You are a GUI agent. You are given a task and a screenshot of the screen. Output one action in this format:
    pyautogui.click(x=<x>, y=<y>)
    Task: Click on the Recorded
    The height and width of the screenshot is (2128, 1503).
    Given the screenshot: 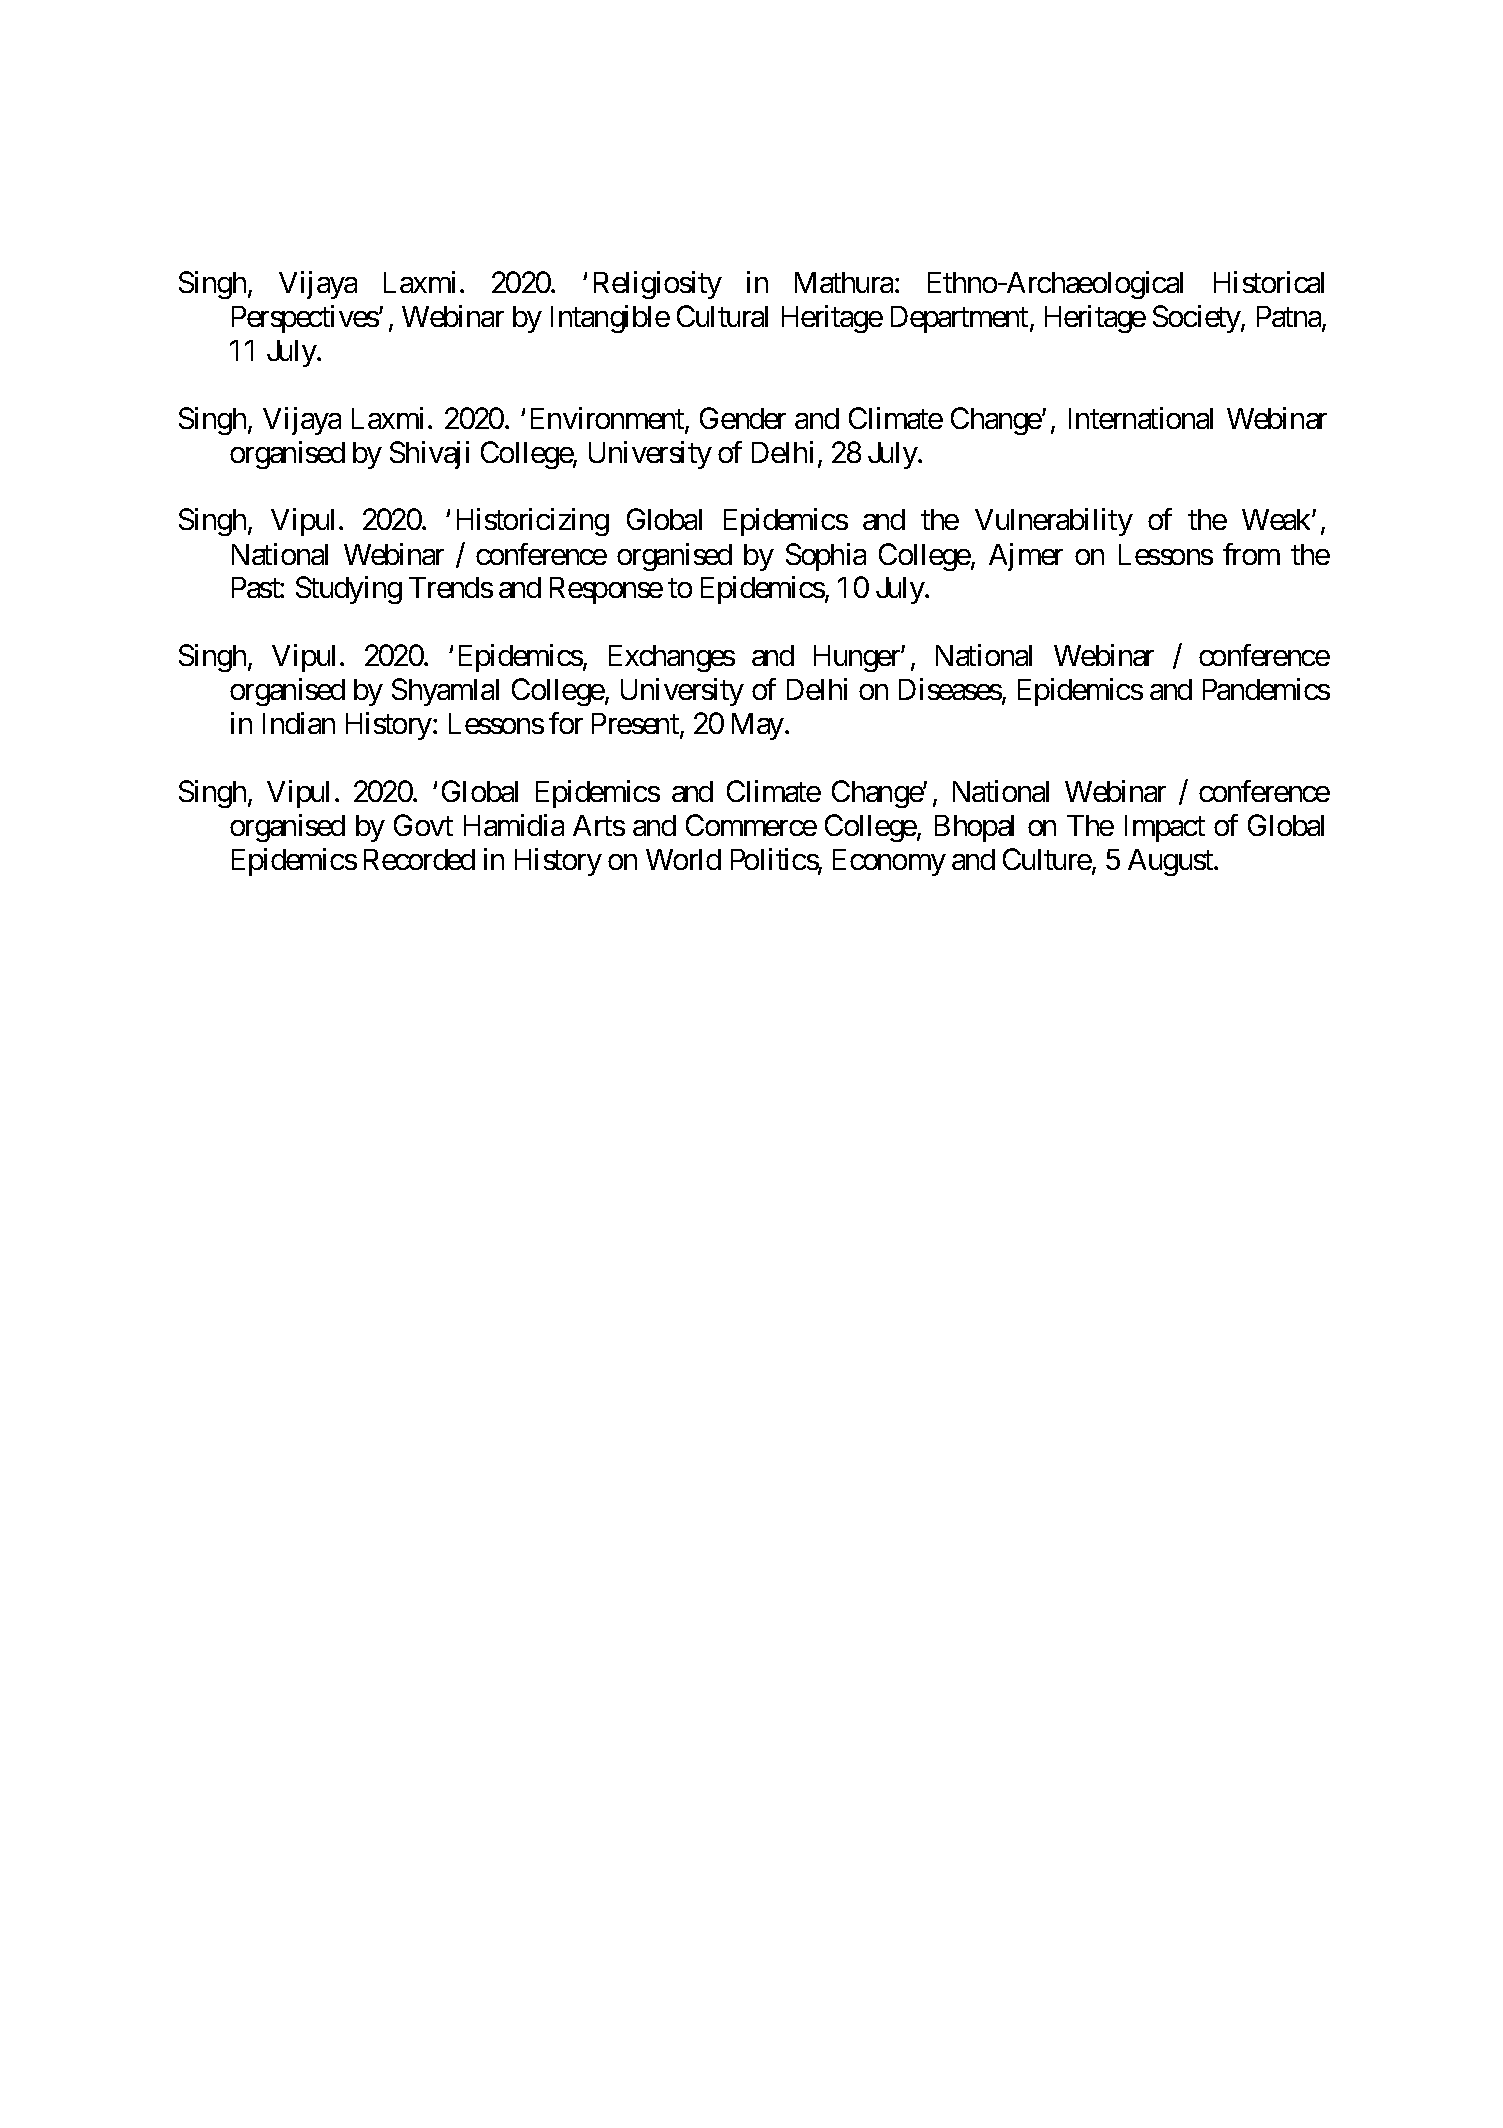 What is the action you would take?
    pyautogui.click(x=419, y=859)
